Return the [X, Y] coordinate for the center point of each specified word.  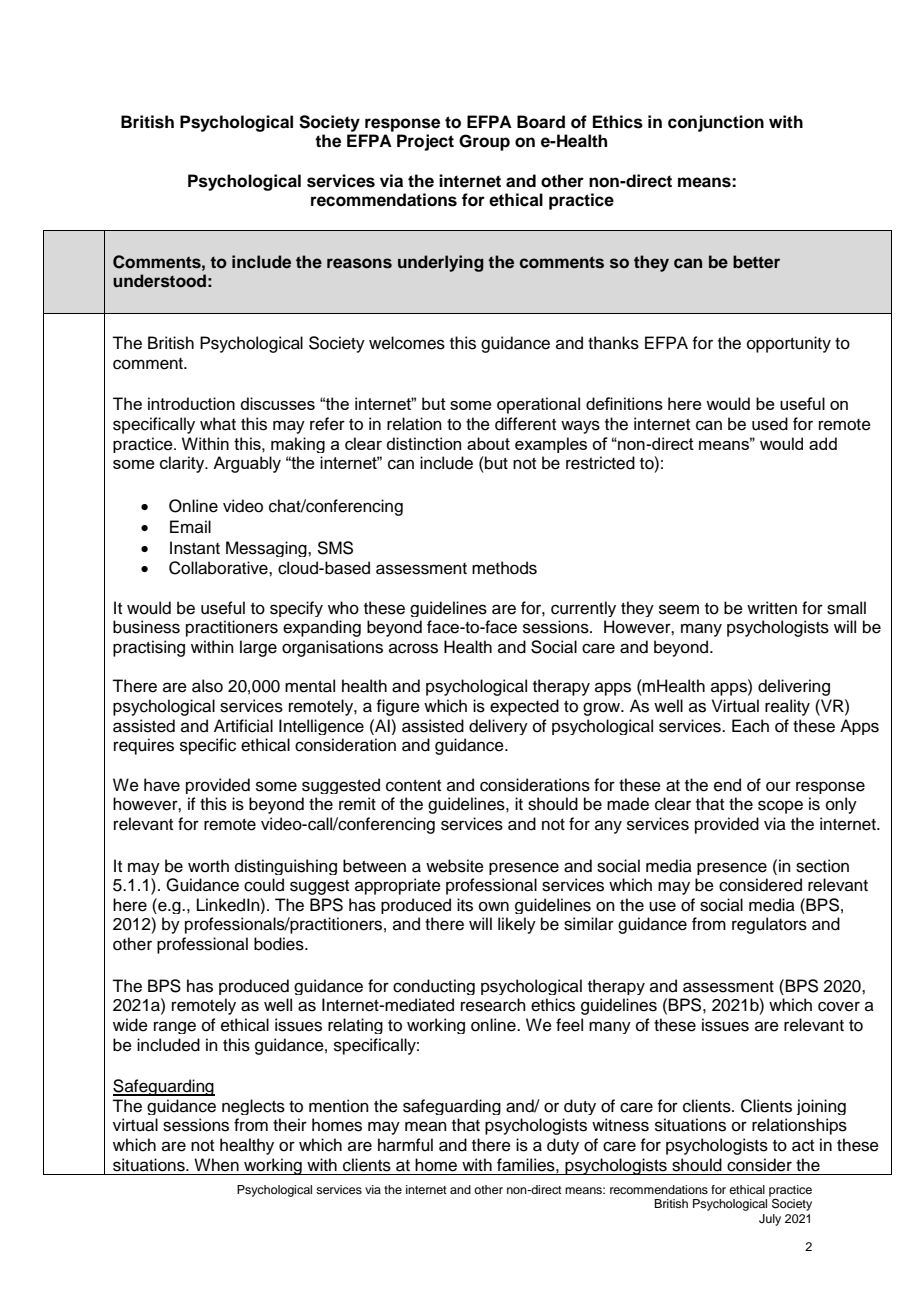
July [770, 1220]
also [207, 686]
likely [517, 925]
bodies [280, 944]
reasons [359, 263]
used [770, 424]
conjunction [716, 123]
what [218, 424]
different [525, 424]
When [216, 1165]
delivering [794, 687]
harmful [405, 1145]
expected [524, 707]
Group [484, 142]
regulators [769, 925]
